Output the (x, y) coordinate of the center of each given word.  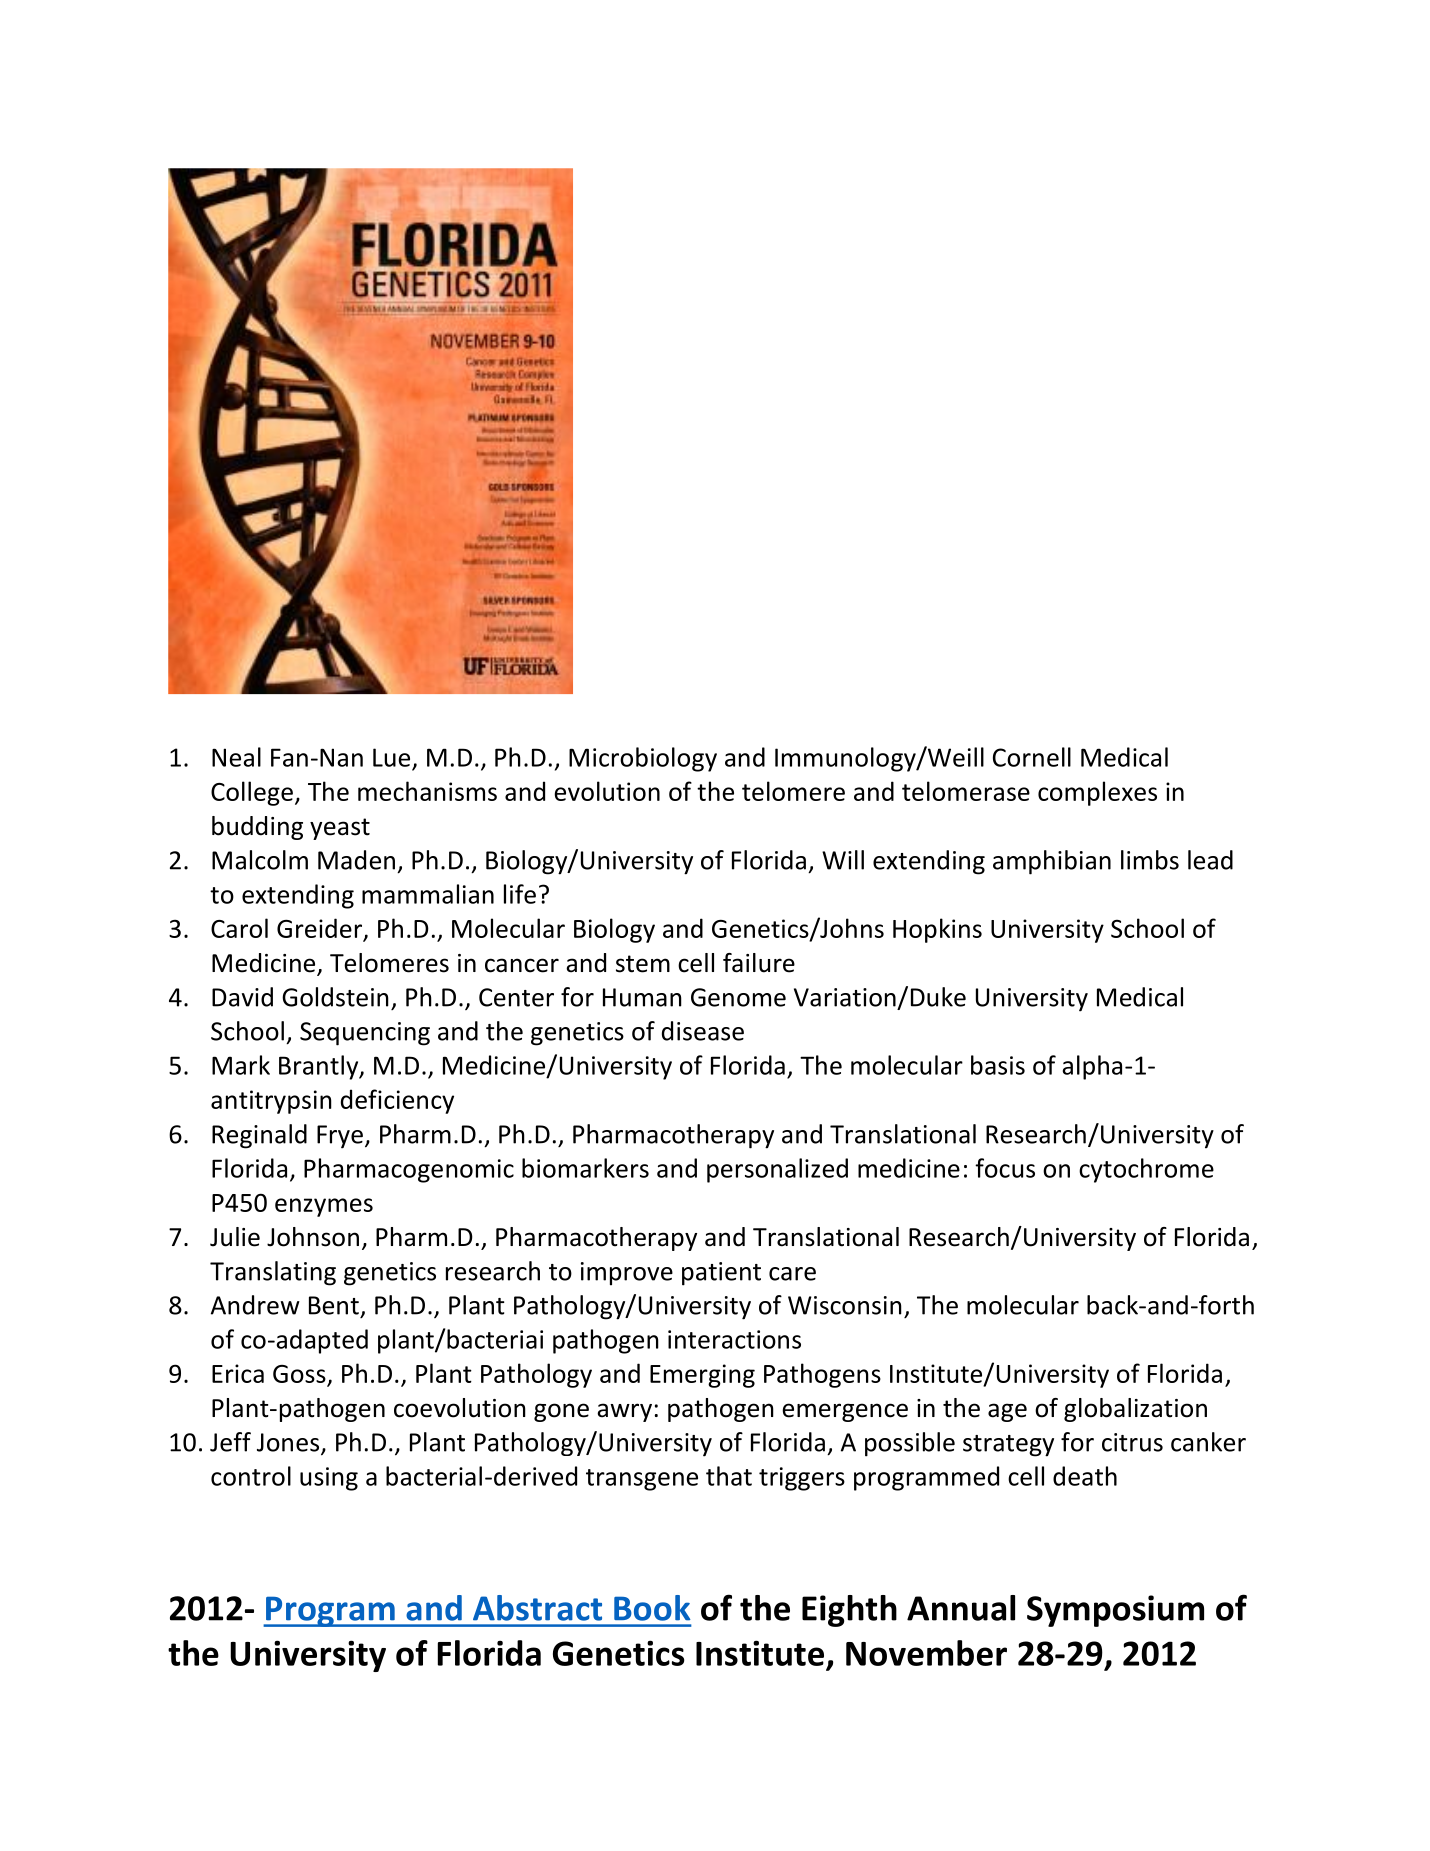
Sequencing (365, 1034)
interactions (734, 1339)
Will (843, 860)
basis (998, 1065)
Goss (300, 1375)
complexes (1097, 793)
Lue (391, 757)
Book (652, 1608)
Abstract (537, 1608)
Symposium (1115, 1611)
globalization (1135, 1410)
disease (703, 1031)
